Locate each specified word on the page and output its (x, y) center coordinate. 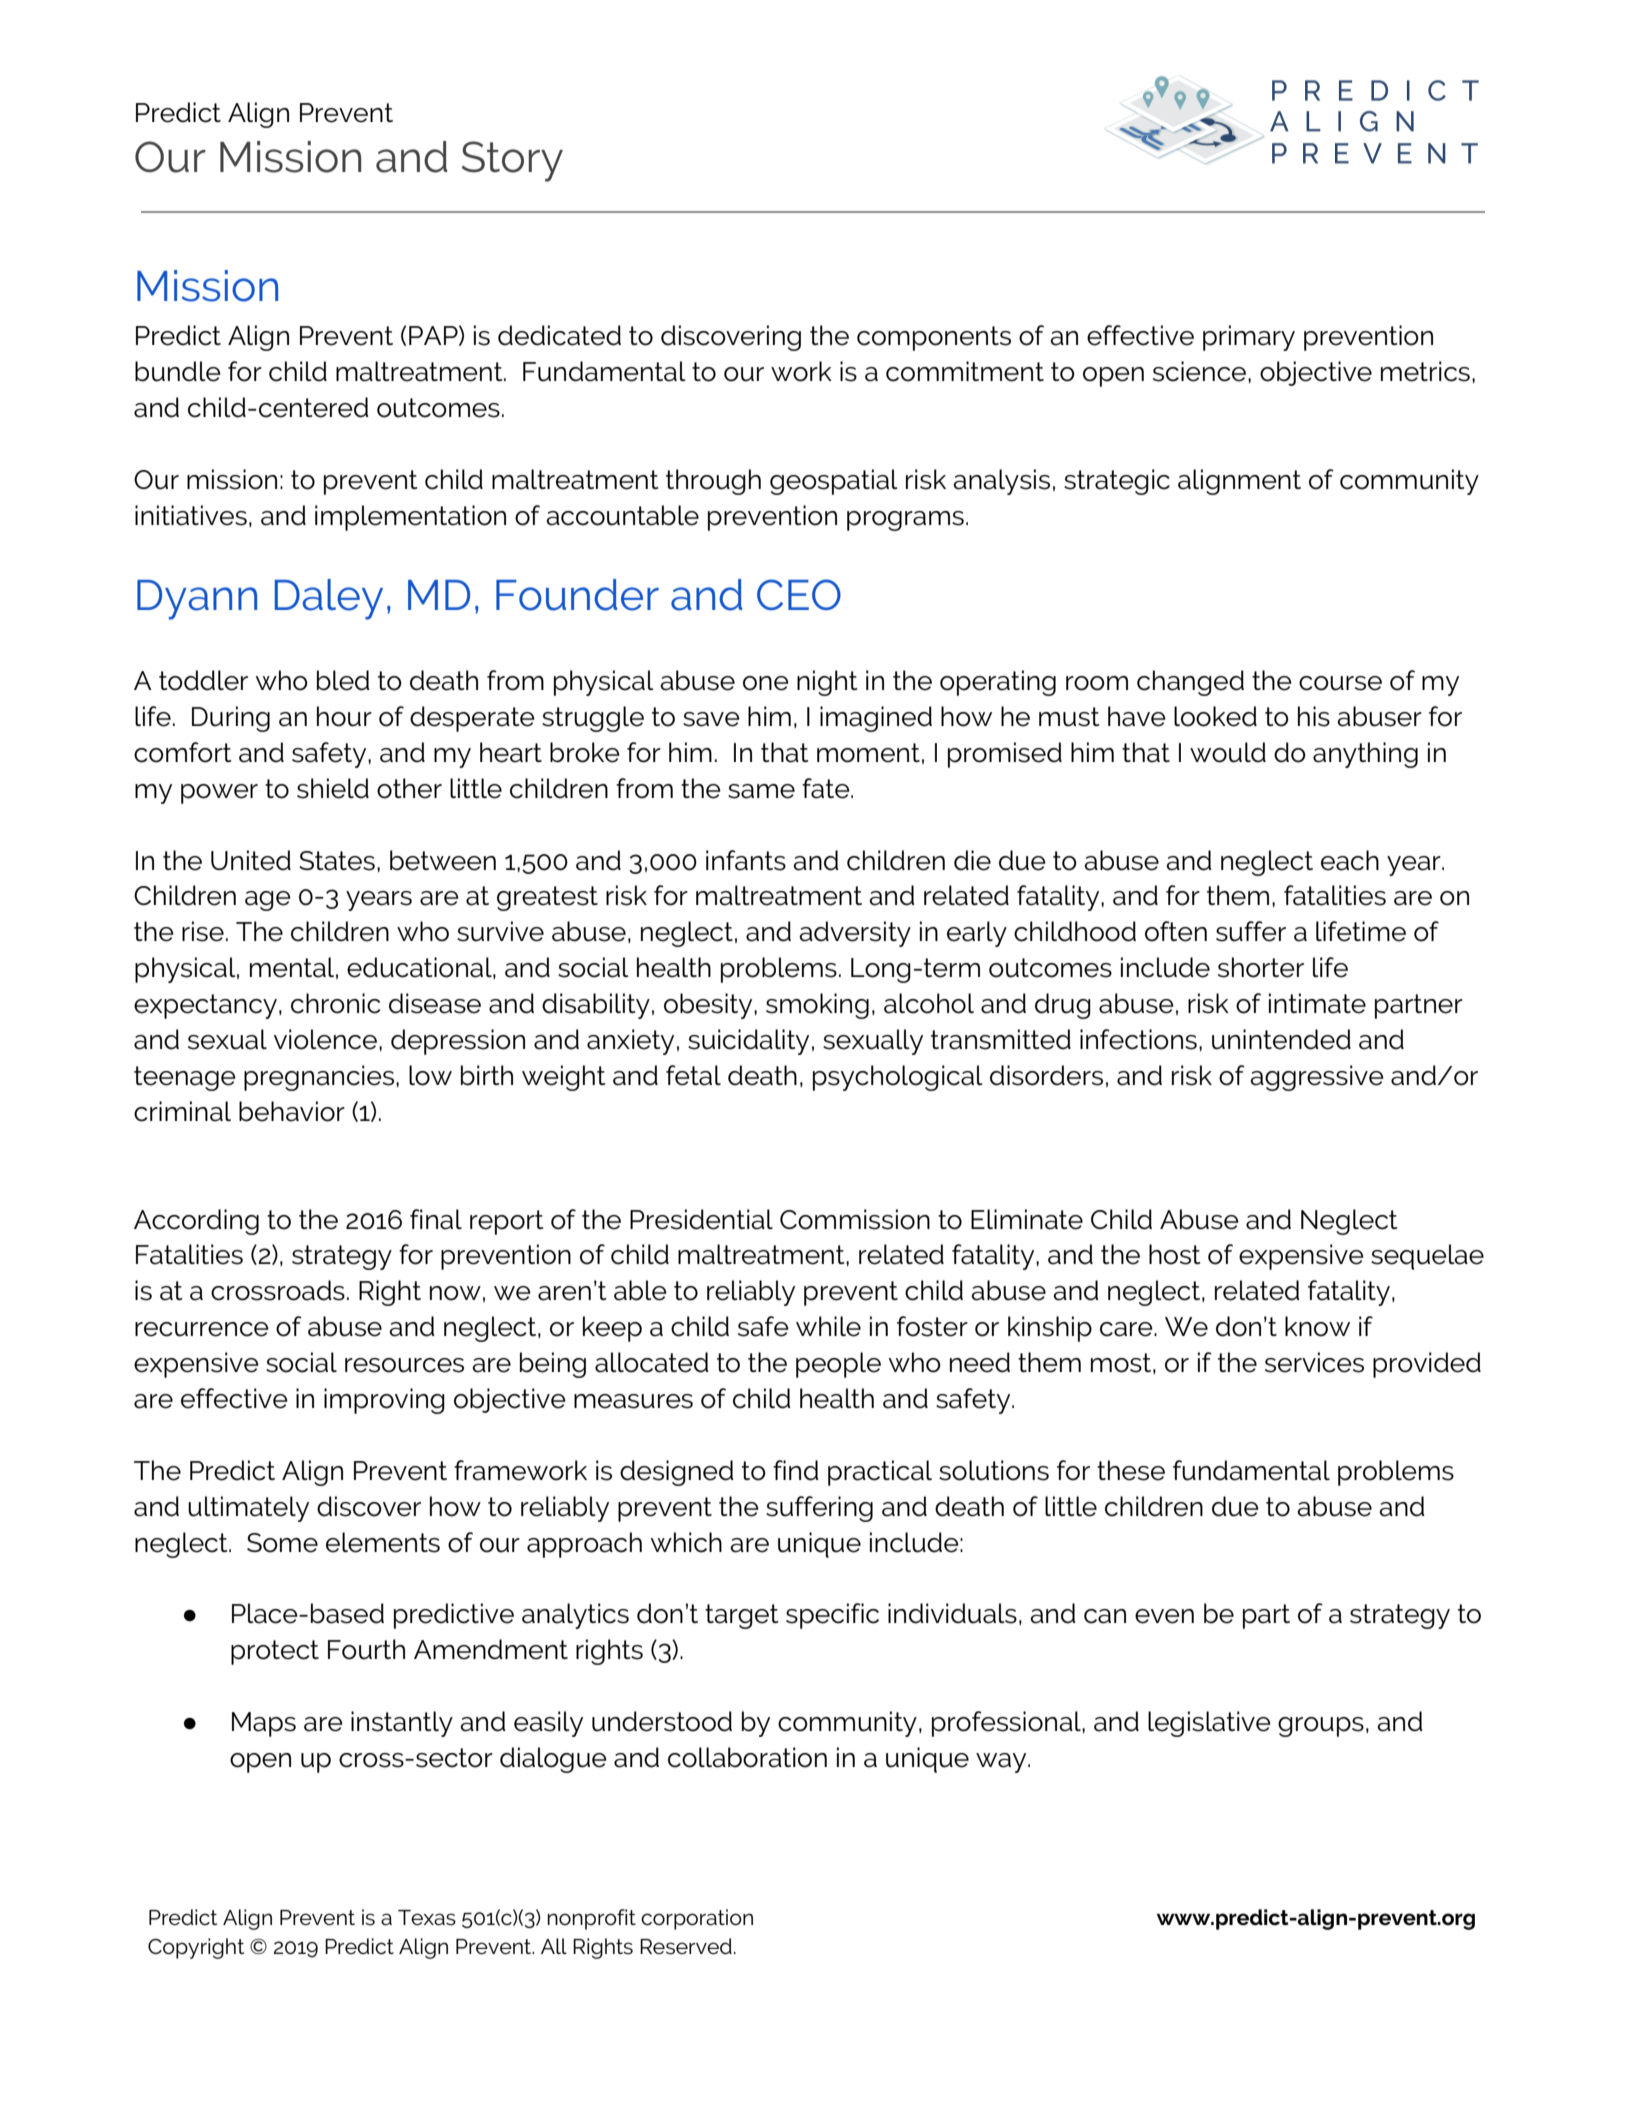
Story (512, 161)
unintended (1281, 1039)
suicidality (748, 1042)
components (934, 338)
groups (1321, 1727)
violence (325, 1039)
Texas (427, 1918)
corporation (697, 1919)
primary (1249, 338)
